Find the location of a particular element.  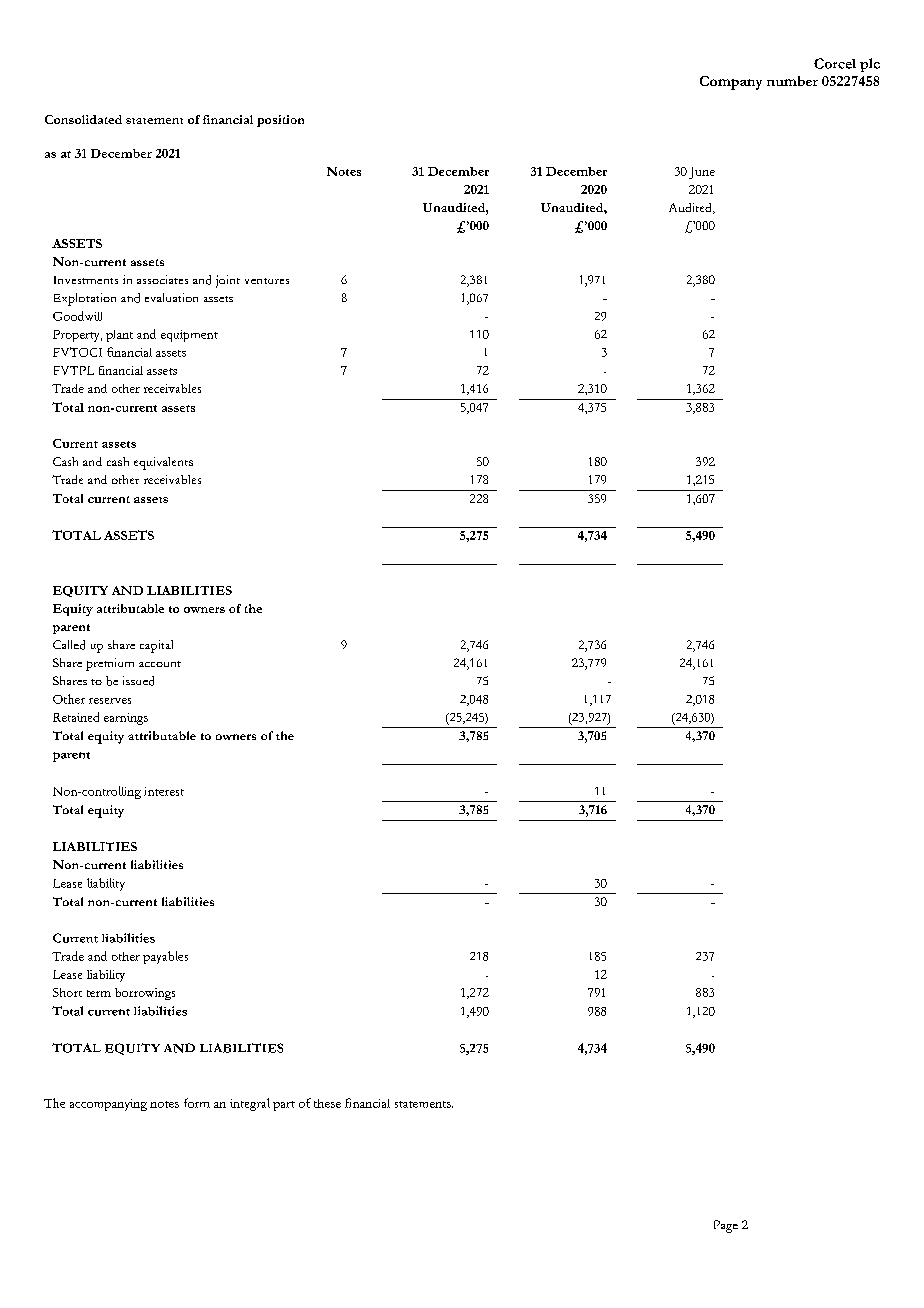

number is located at coordinates (792, 81).
